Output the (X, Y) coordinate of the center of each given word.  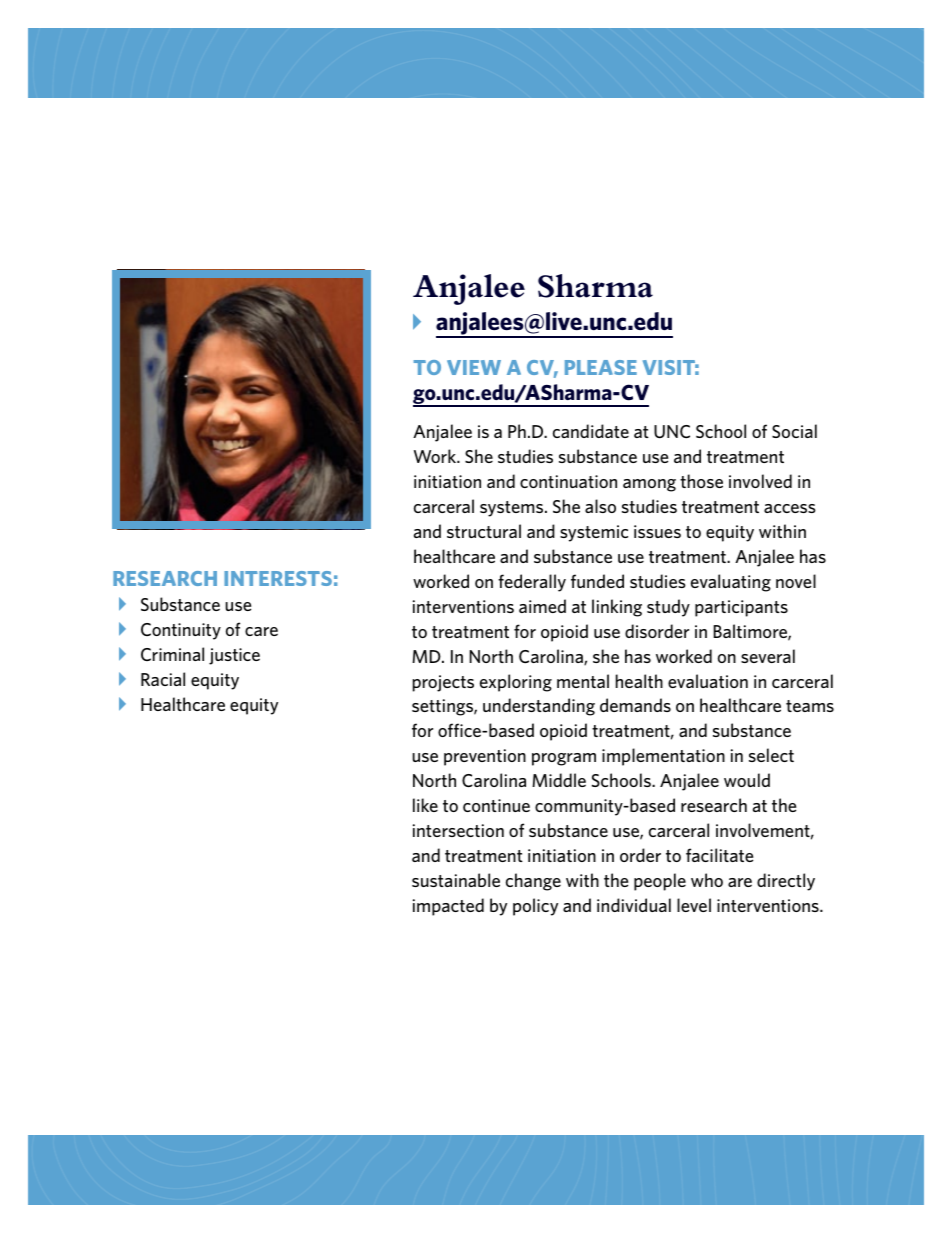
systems (513, 509)
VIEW (474, 367)
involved (760, 481)
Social (794, 431)
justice (234, 656)
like (425, 805)
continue (496, 805)
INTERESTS (278, 578)
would (747, 780)
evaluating (731, 583)
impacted (448, 907)
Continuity (181, 631)
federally (532, 583)
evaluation (708, 681)
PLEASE (601, 367)
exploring (516, 683)
